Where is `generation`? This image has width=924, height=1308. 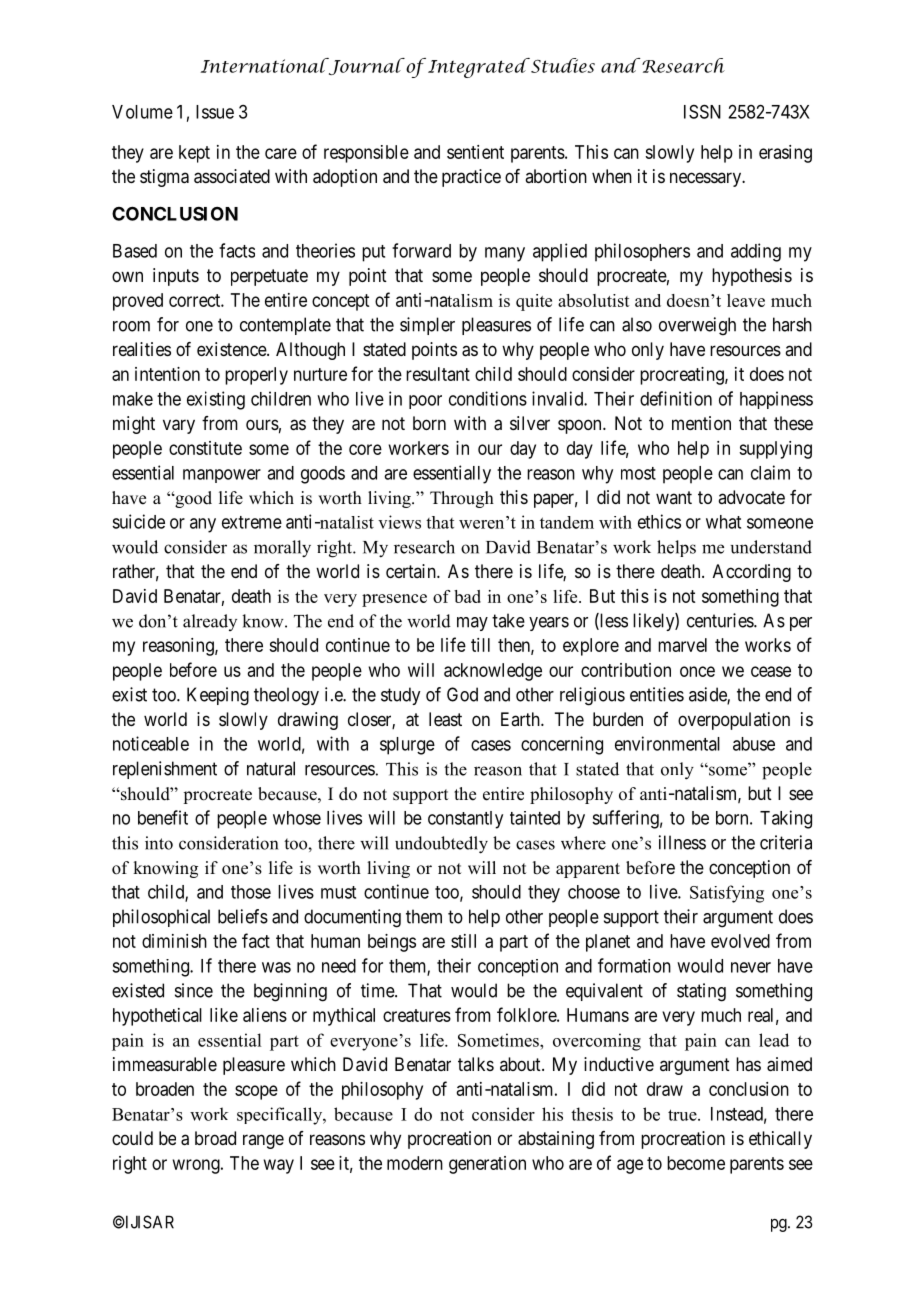
generation is located at coordinates (487, 1165).
